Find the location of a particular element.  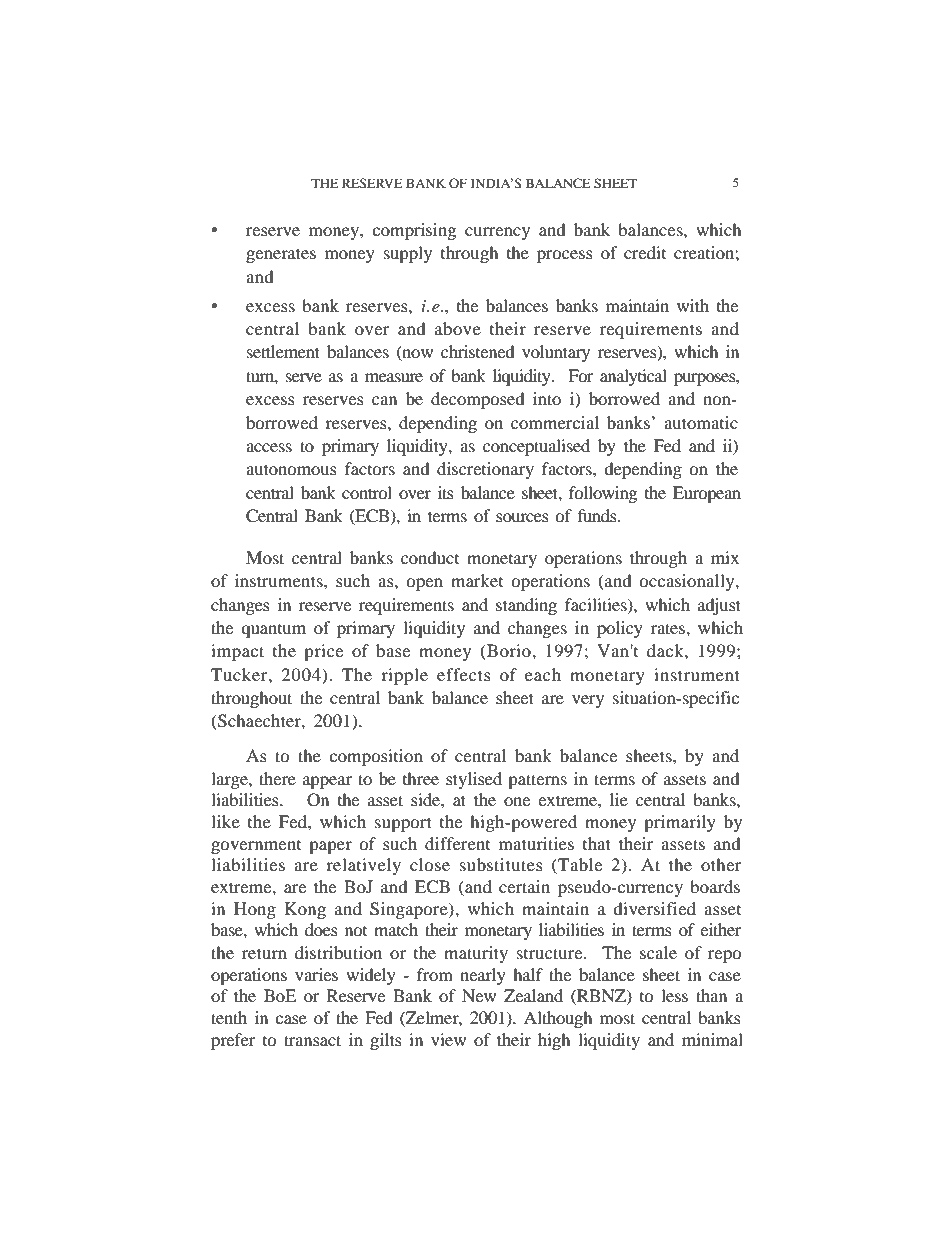

settlement is located at coordinates (283, 351).
